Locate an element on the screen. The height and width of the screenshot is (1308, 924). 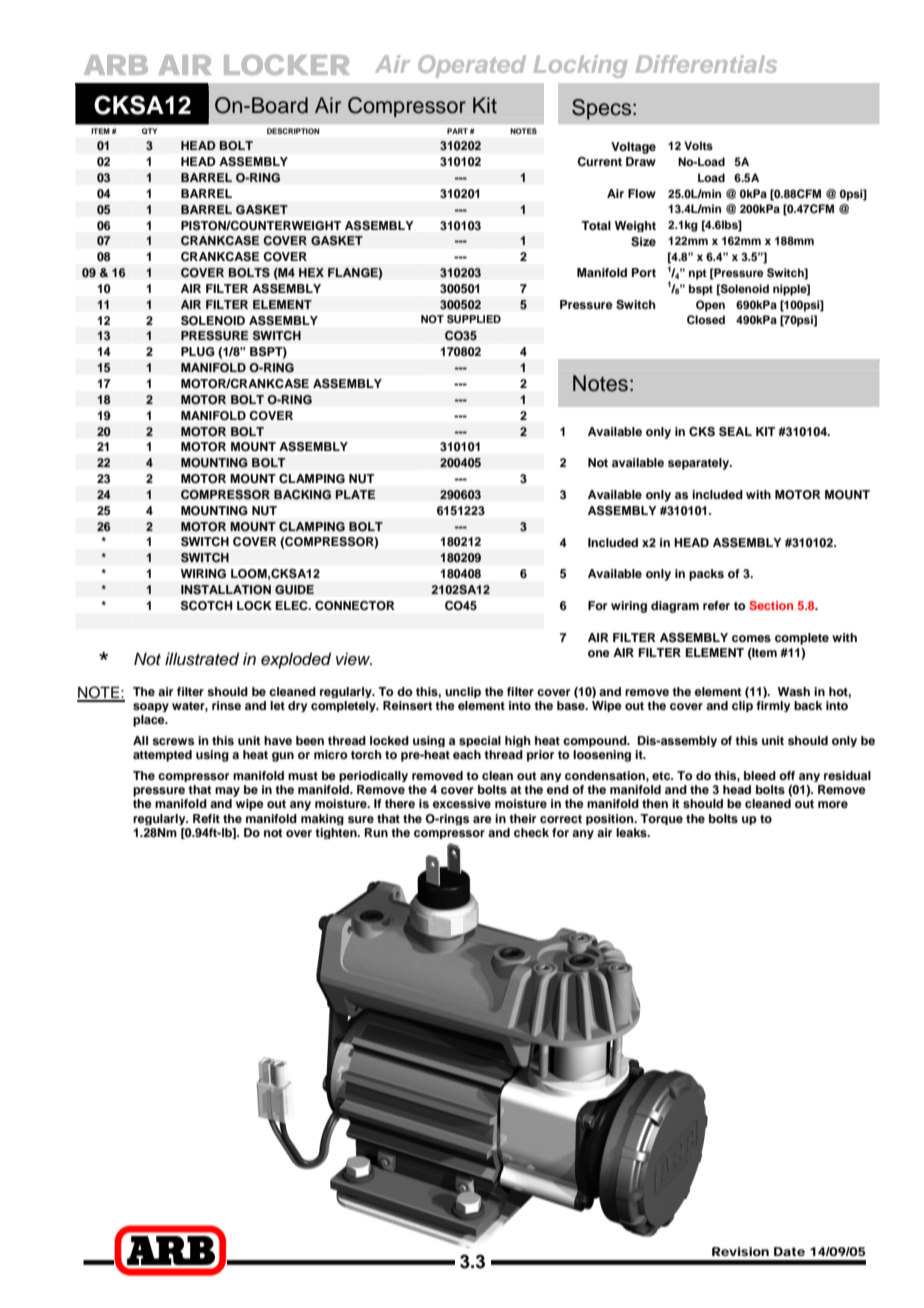
Refit is located at coordinates (206, 818).
